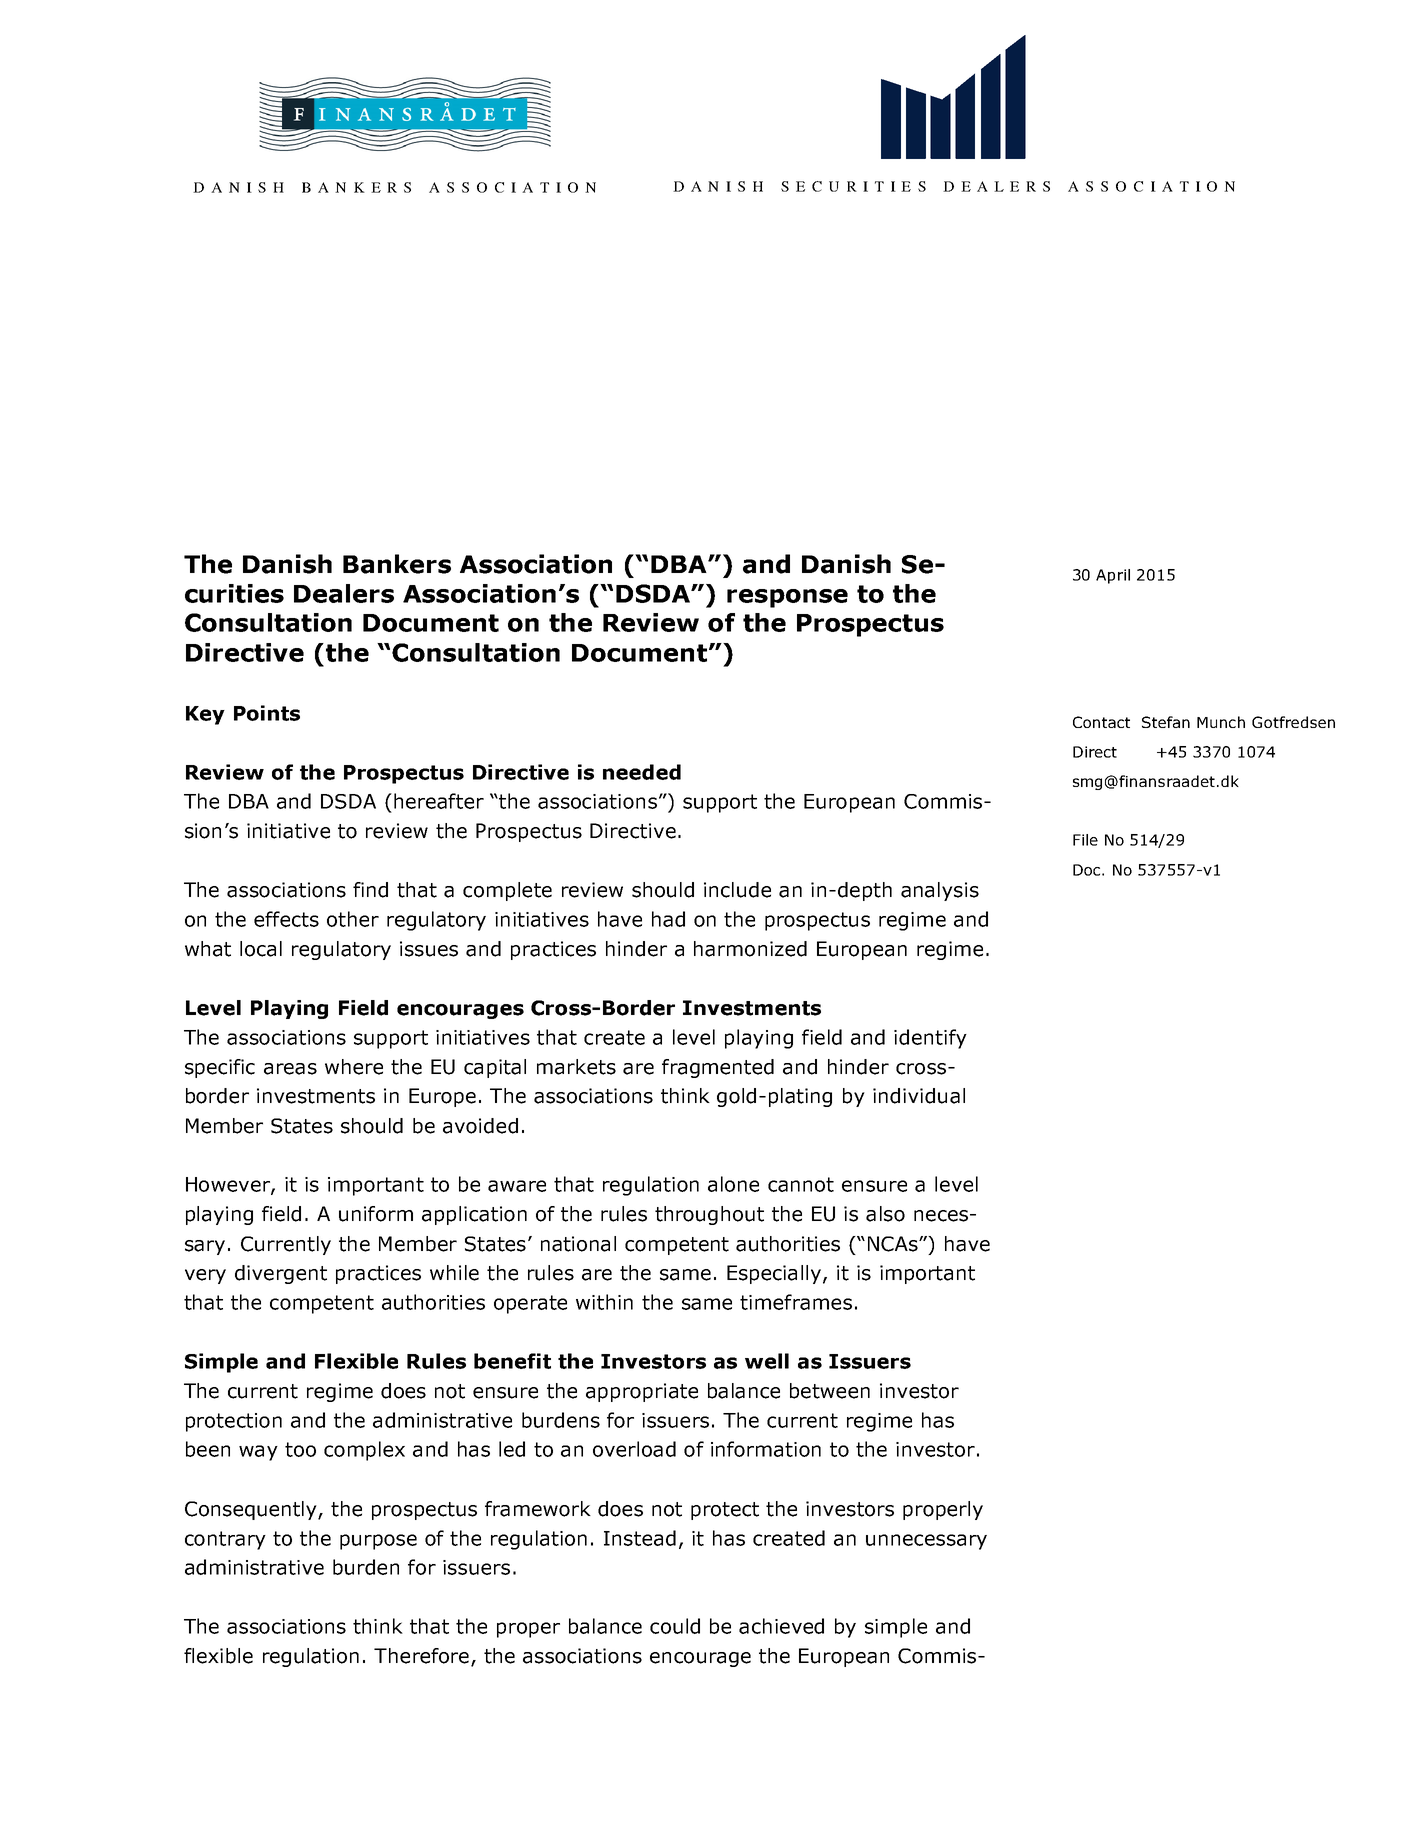 The width and height of the document is (1421, 1839). What do you see at coordinates (787, 598) in the document?
I see `response` at bounding box center [787, 598].
